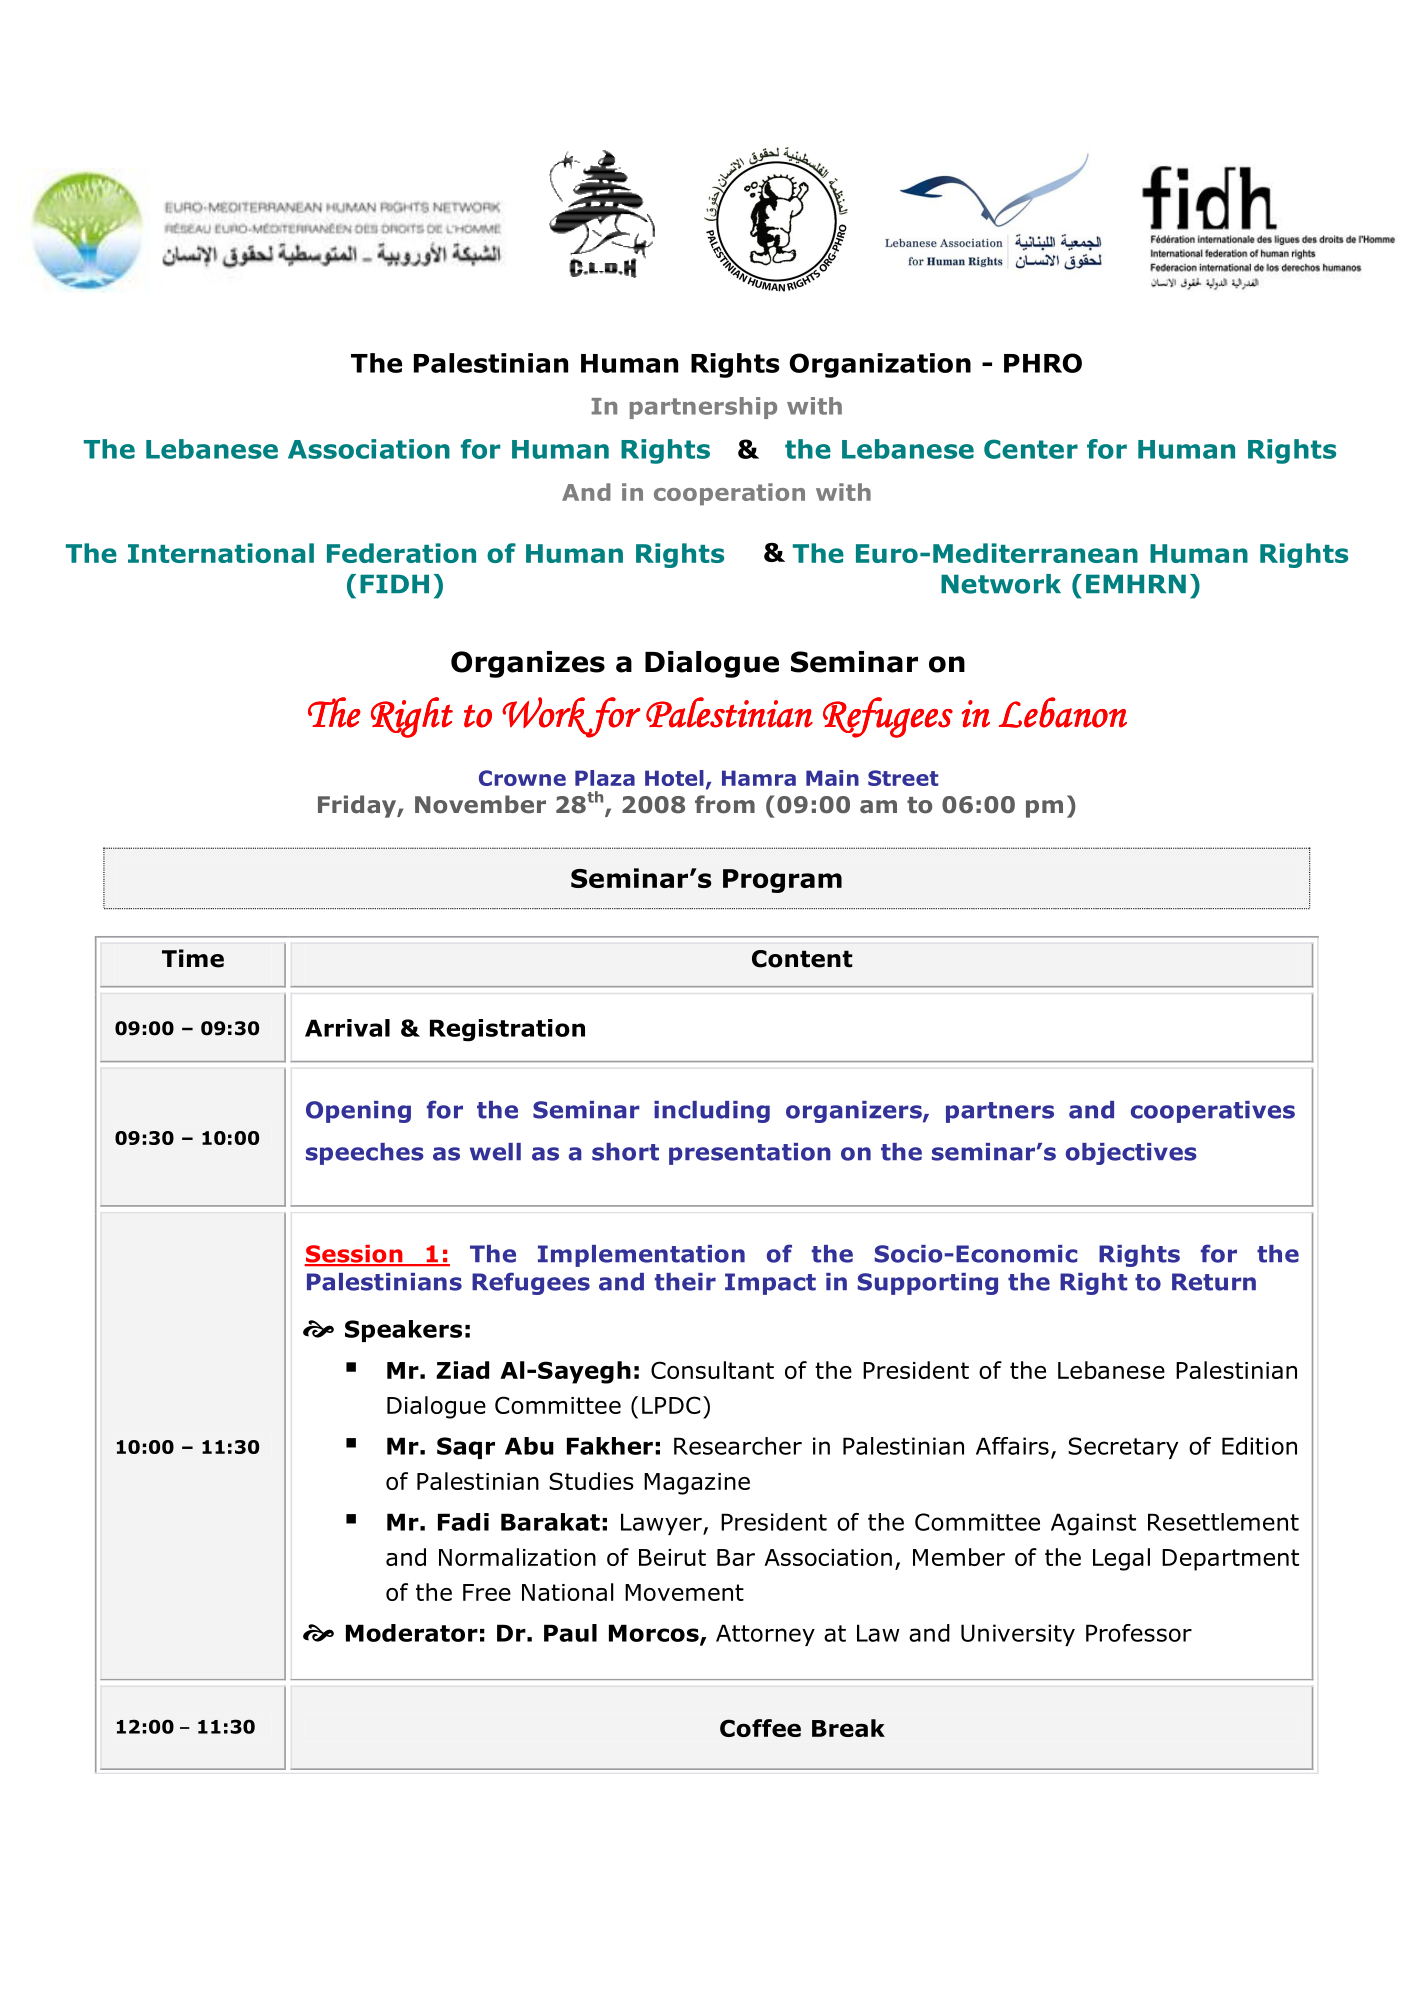 The height and width of the page is (1998, 1412). Describe the element at coordinates (354, 1255) in the page. I see `Session` at that location.
